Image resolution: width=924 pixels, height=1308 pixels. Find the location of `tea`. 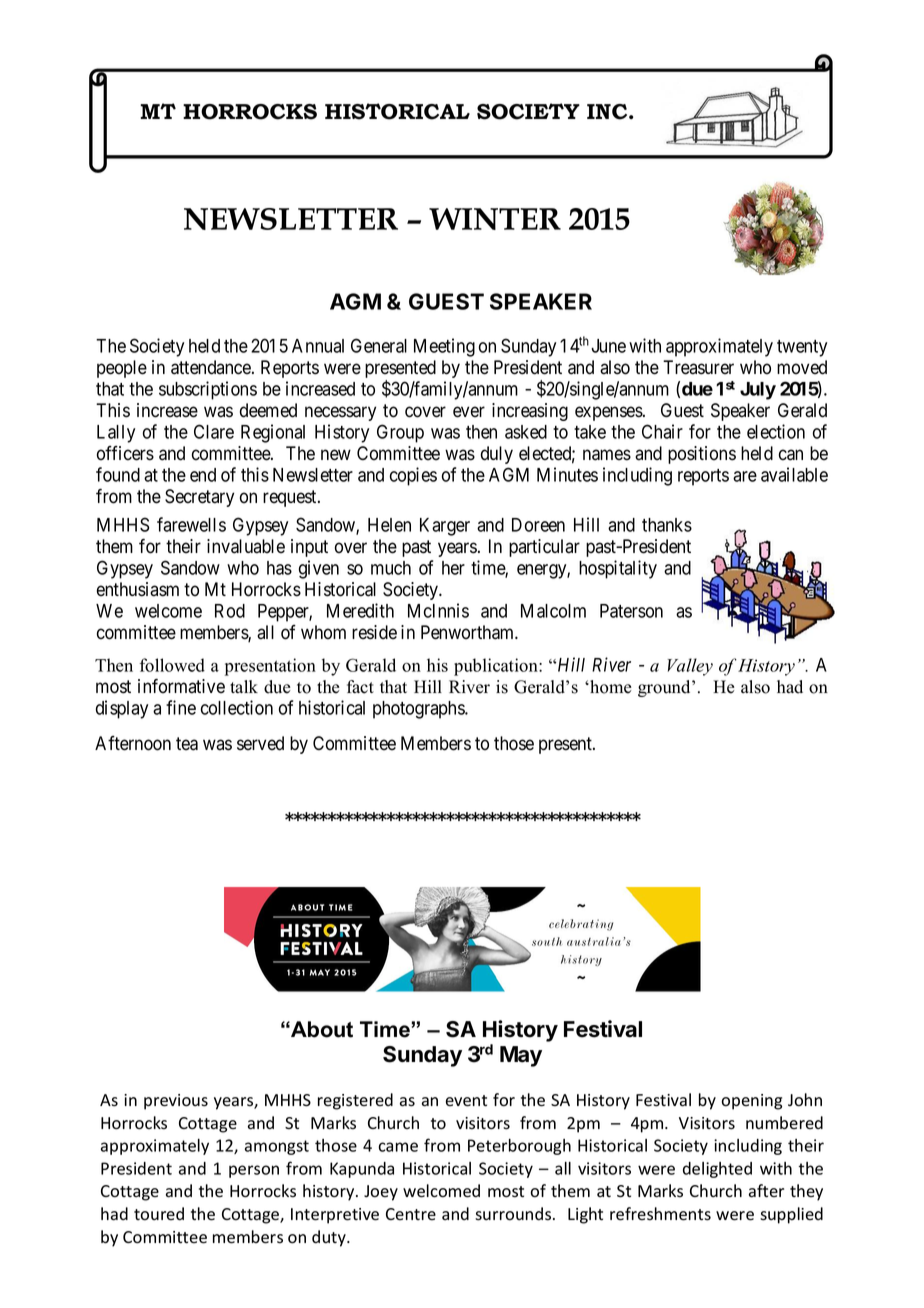

tea is located at coordinates (187, 744).
